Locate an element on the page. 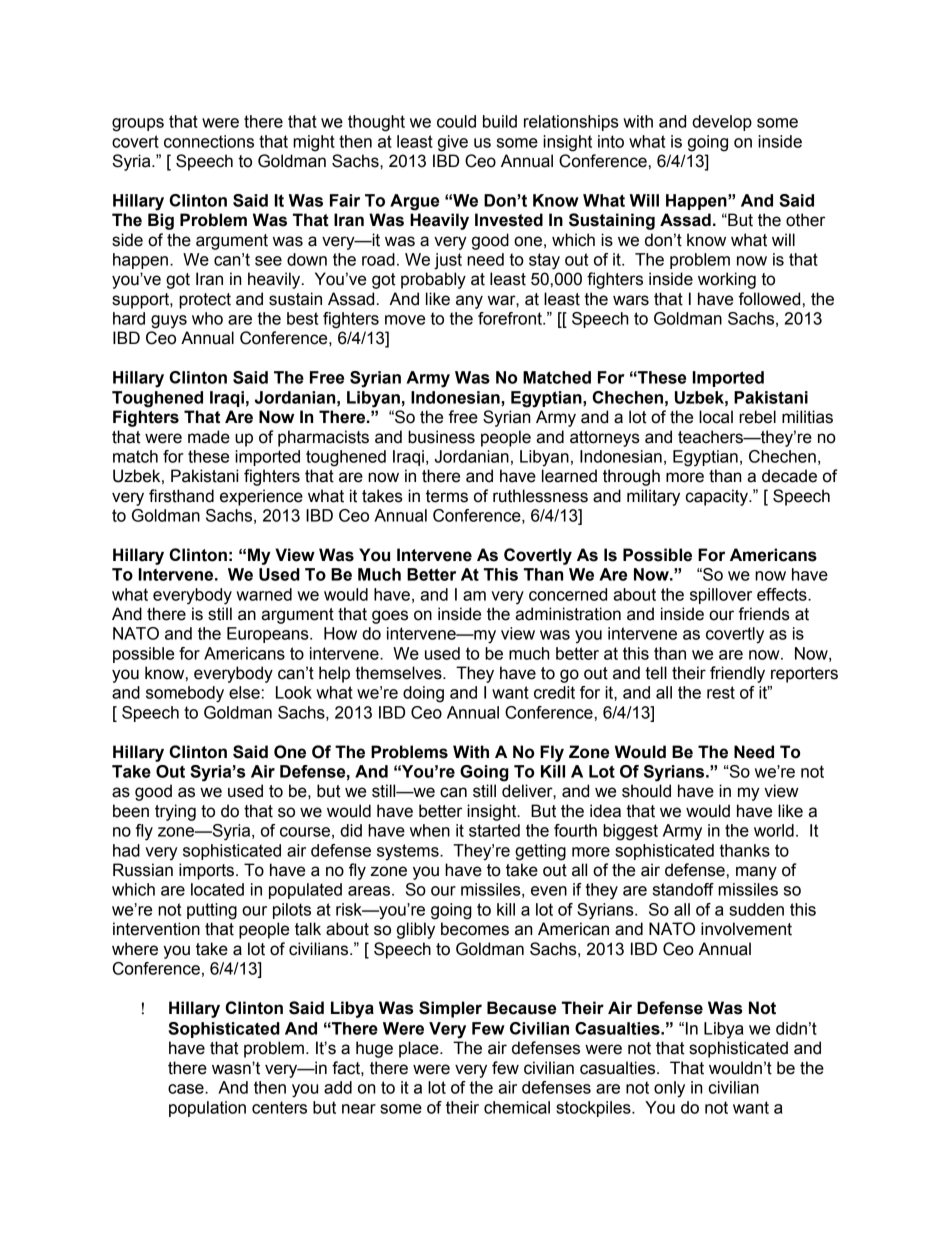 This page has height=1233, width=952. develop is located at coordinates (722, 123).
